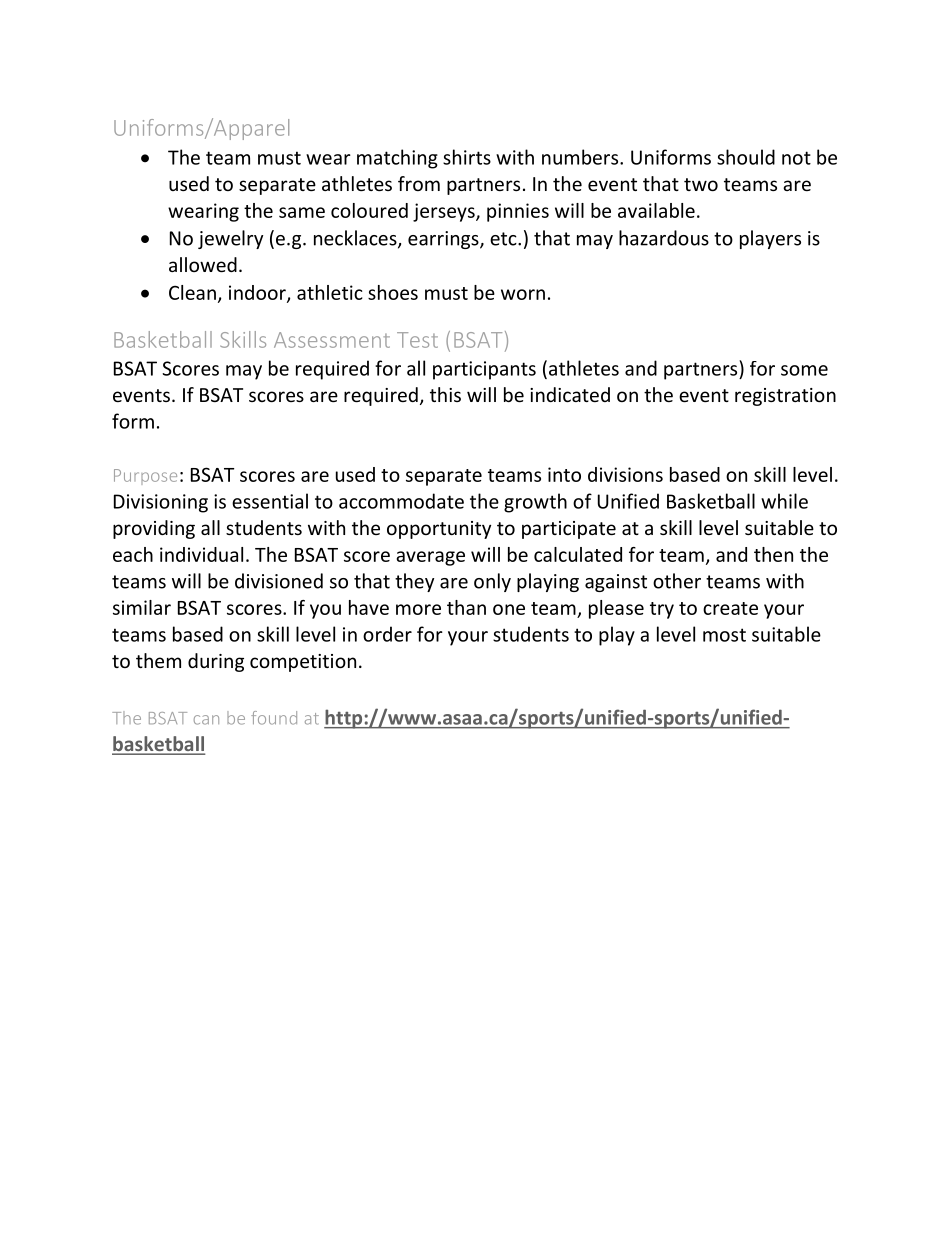 This page has width=952, height=1233. What do you see at coordinates (701, 184) in the page?
I see `two` at bounding box center [701, 184].
